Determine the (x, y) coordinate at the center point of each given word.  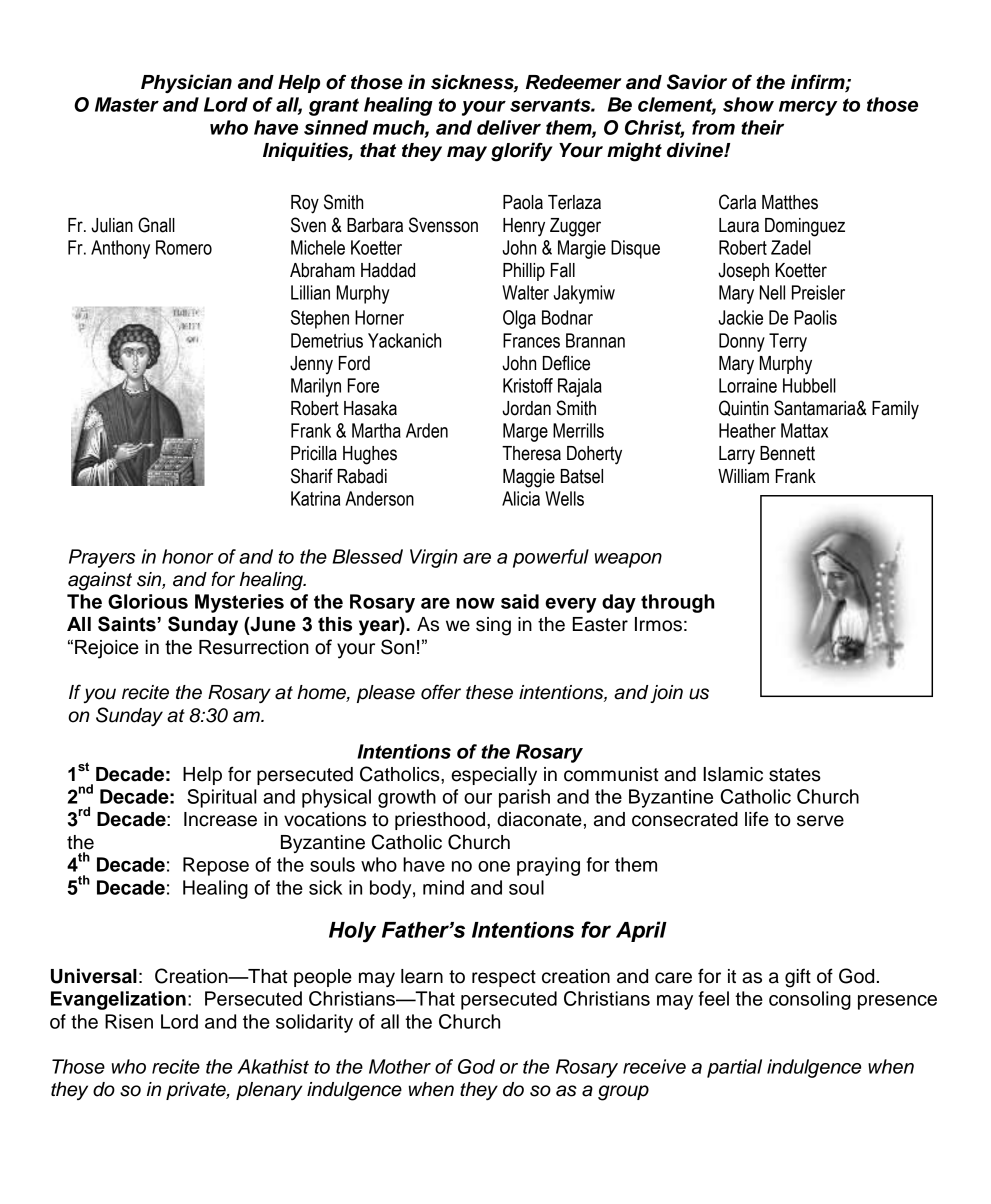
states (795, 775)
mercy (808, 108)
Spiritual (222, 798)
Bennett (787, 453)
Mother (400, 1066)
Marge (525, 432)
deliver (509, 127)
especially (494, 776)
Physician (186, 83)
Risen (129, 1021)
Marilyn (316, 387)
